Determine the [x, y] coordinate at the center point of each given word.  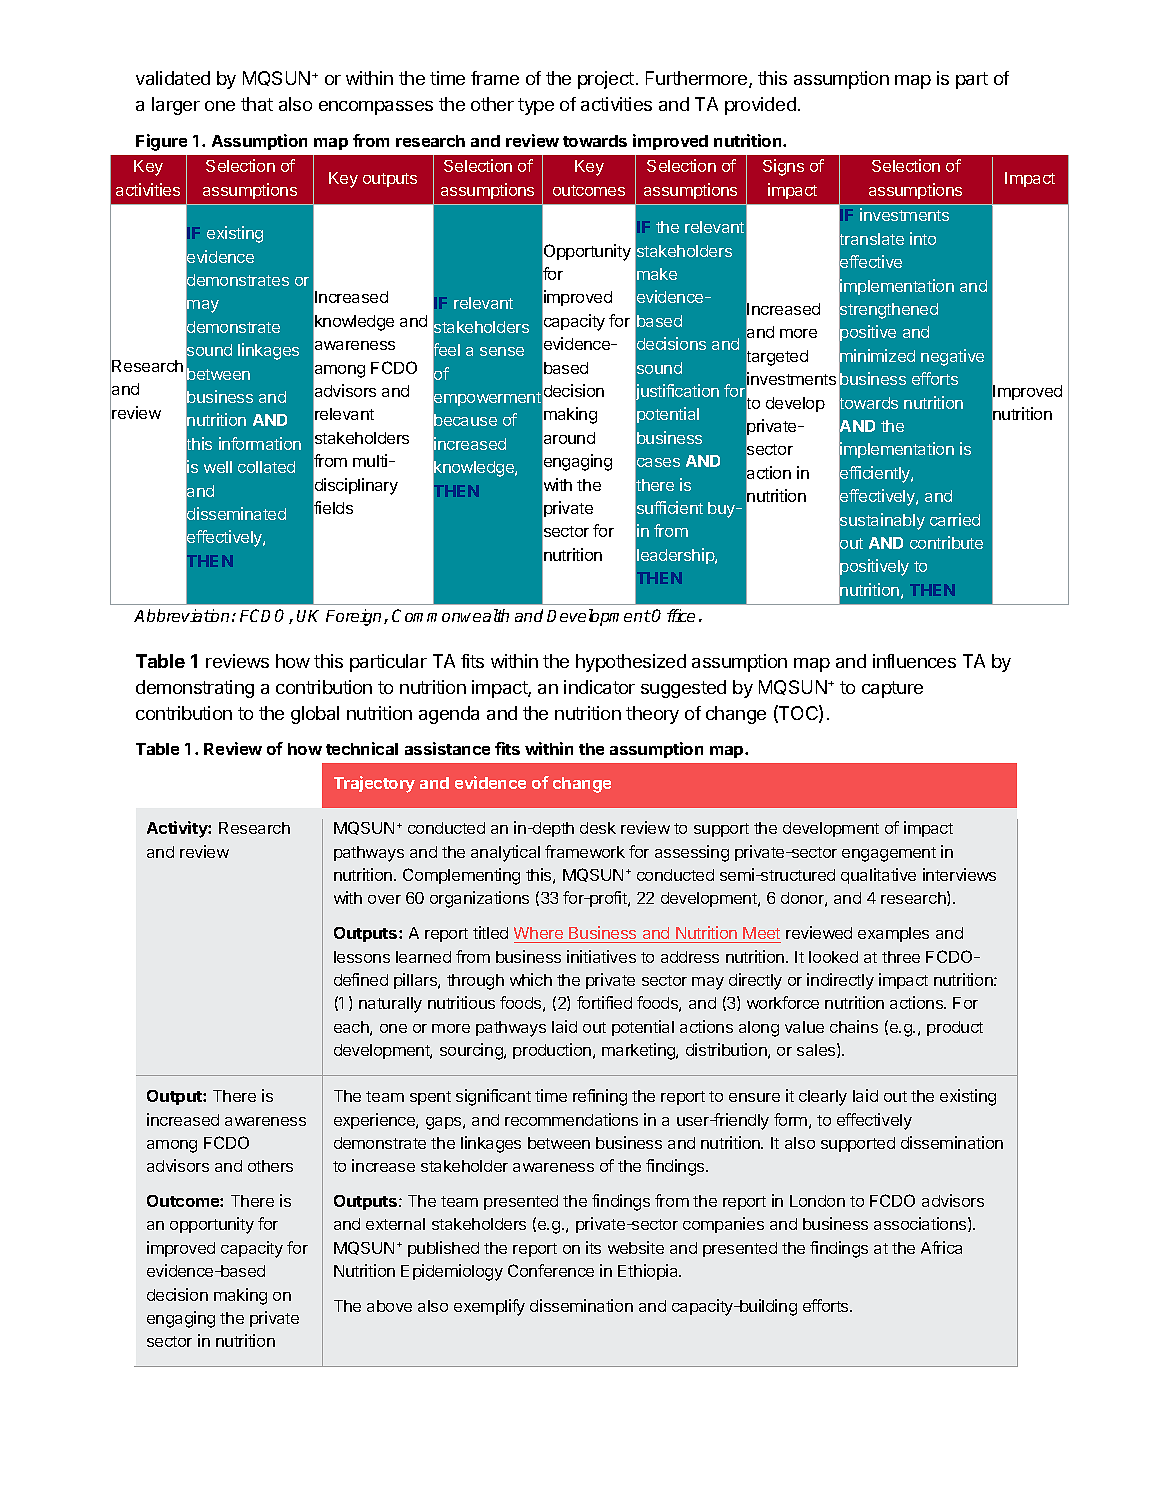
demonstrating [195, 689]
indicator [599, 687]
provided [760, 106]
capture [892, 689]
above [389, 1306]
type [536, 106]
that [257, 104]
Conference [551, 1270]
